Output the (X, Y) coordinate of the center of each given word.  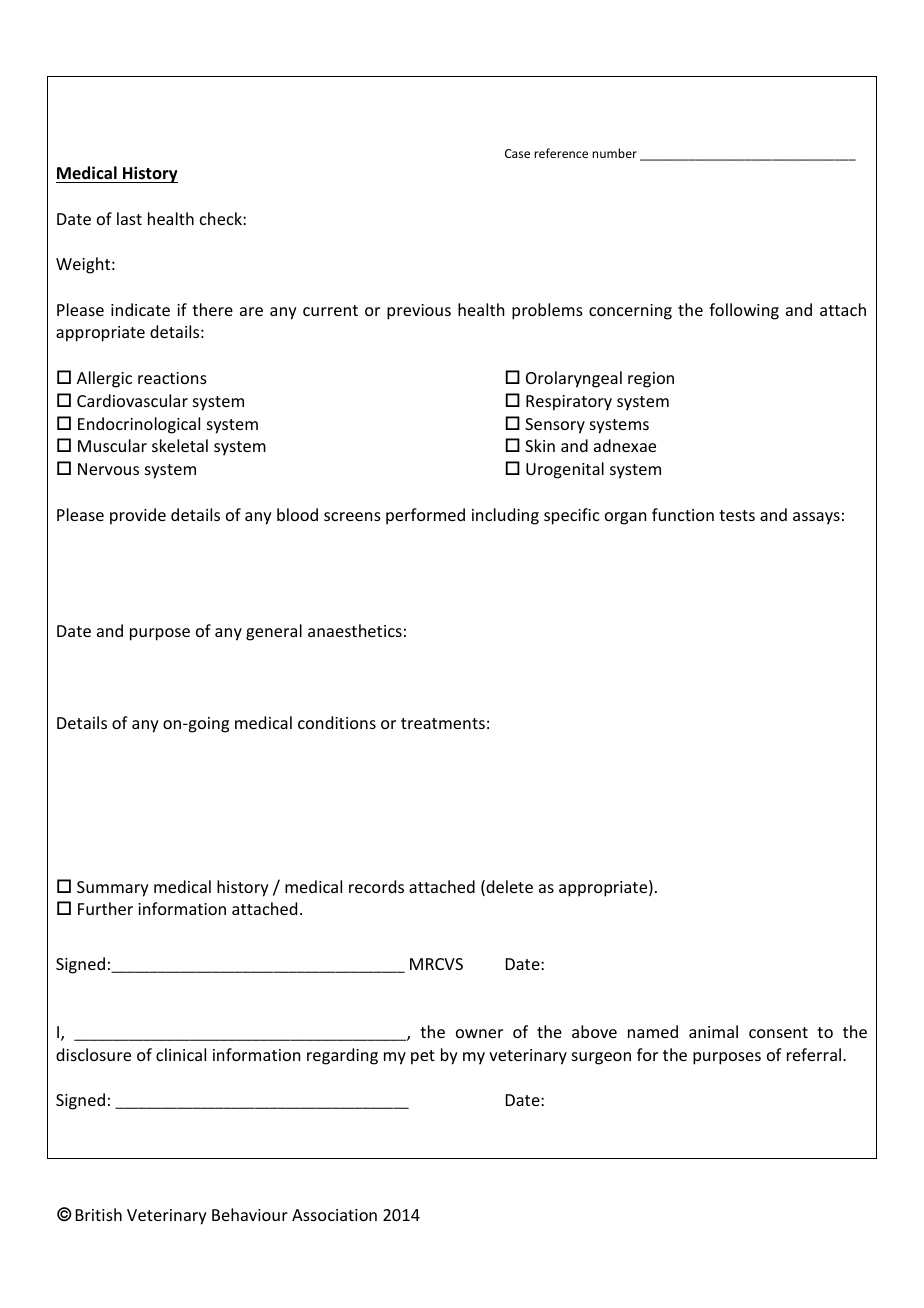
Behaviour (250, 1214)
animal (713, 1031)
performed (425, 516)
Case (517, 153)
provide (138, 516)
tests (737, 515)
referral (815, 1054)
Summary (113, 889)
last (129, 218)
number (614, 153)
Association (334, 1215)
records (376, 886)
